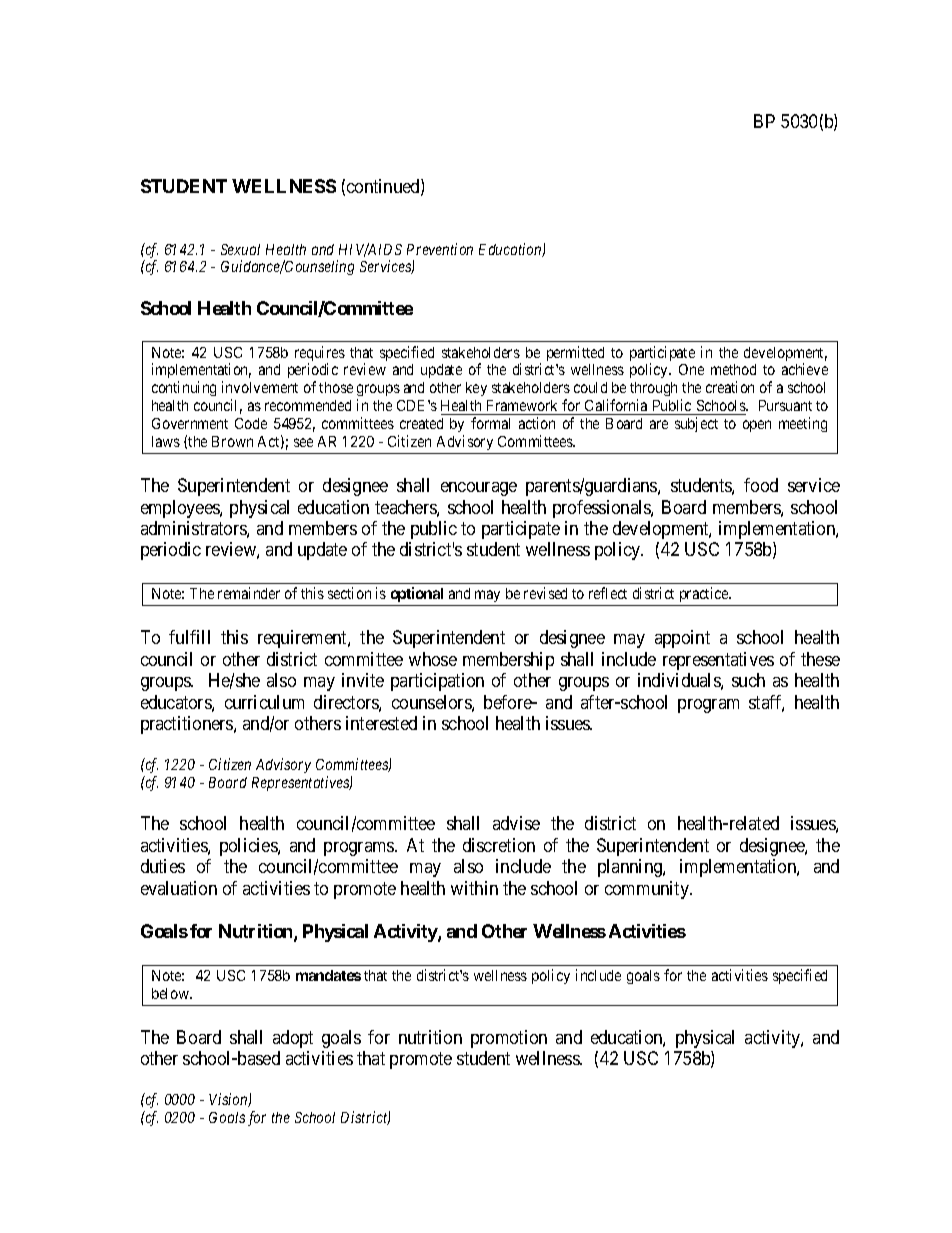  I want to click on employees, so click(181, 509).
